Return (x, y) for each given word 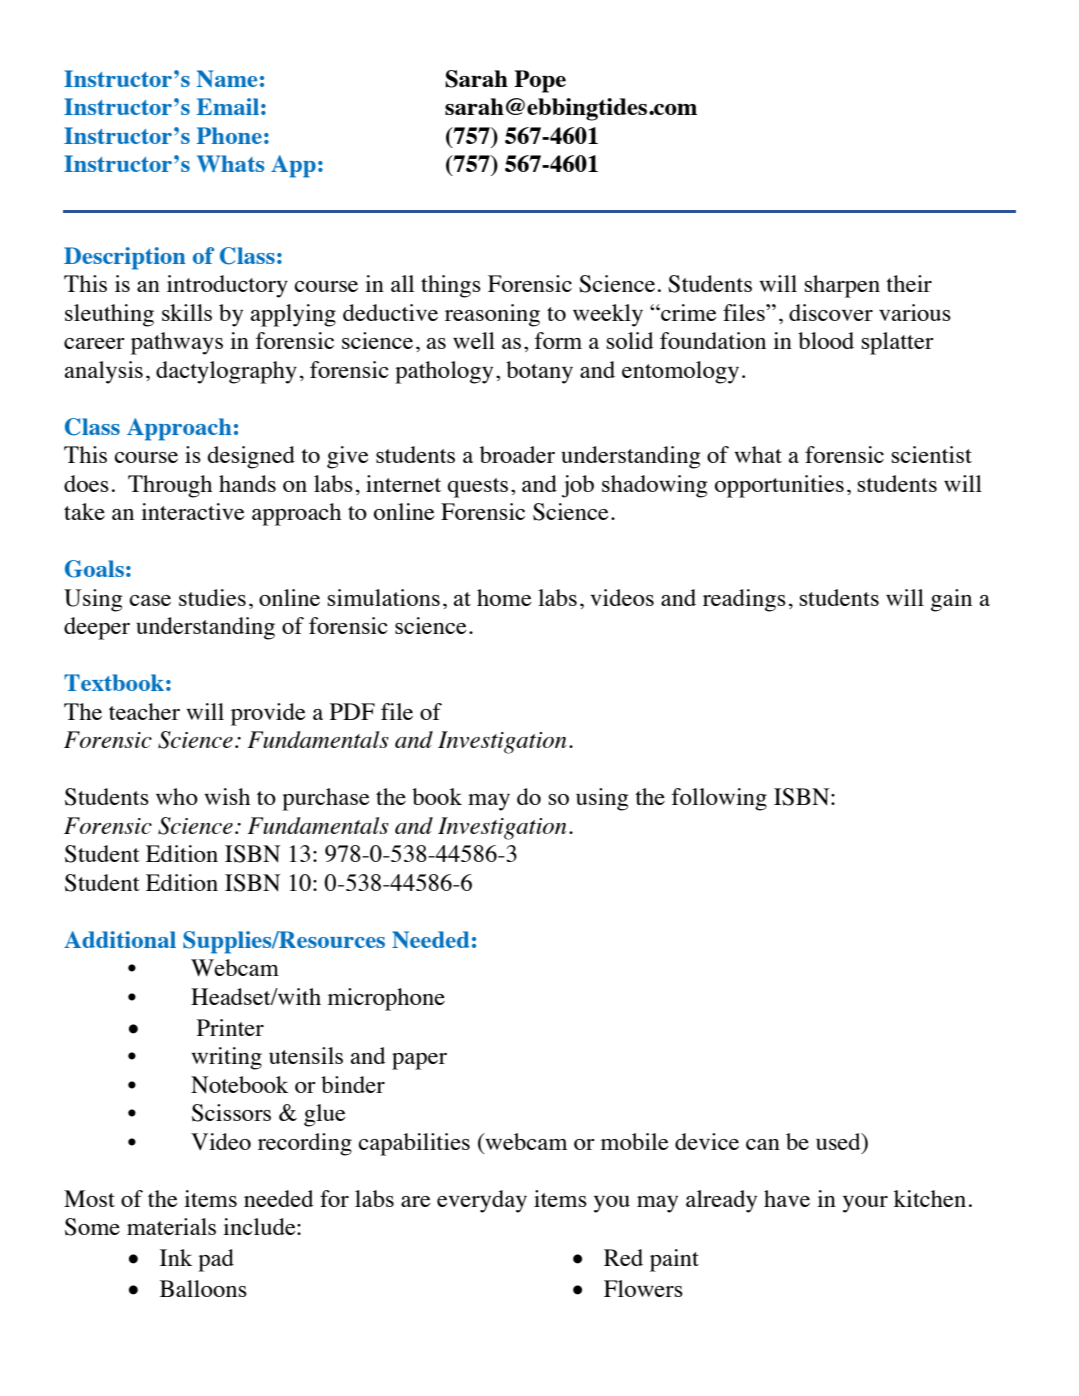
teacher (144, 711)
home (504, 597)
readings (744, 600)
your (865, 1204)
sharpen (842, 286)
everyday (482, 1201)
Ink (176, 1257)
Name (227, 78)
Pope (540, 81)
